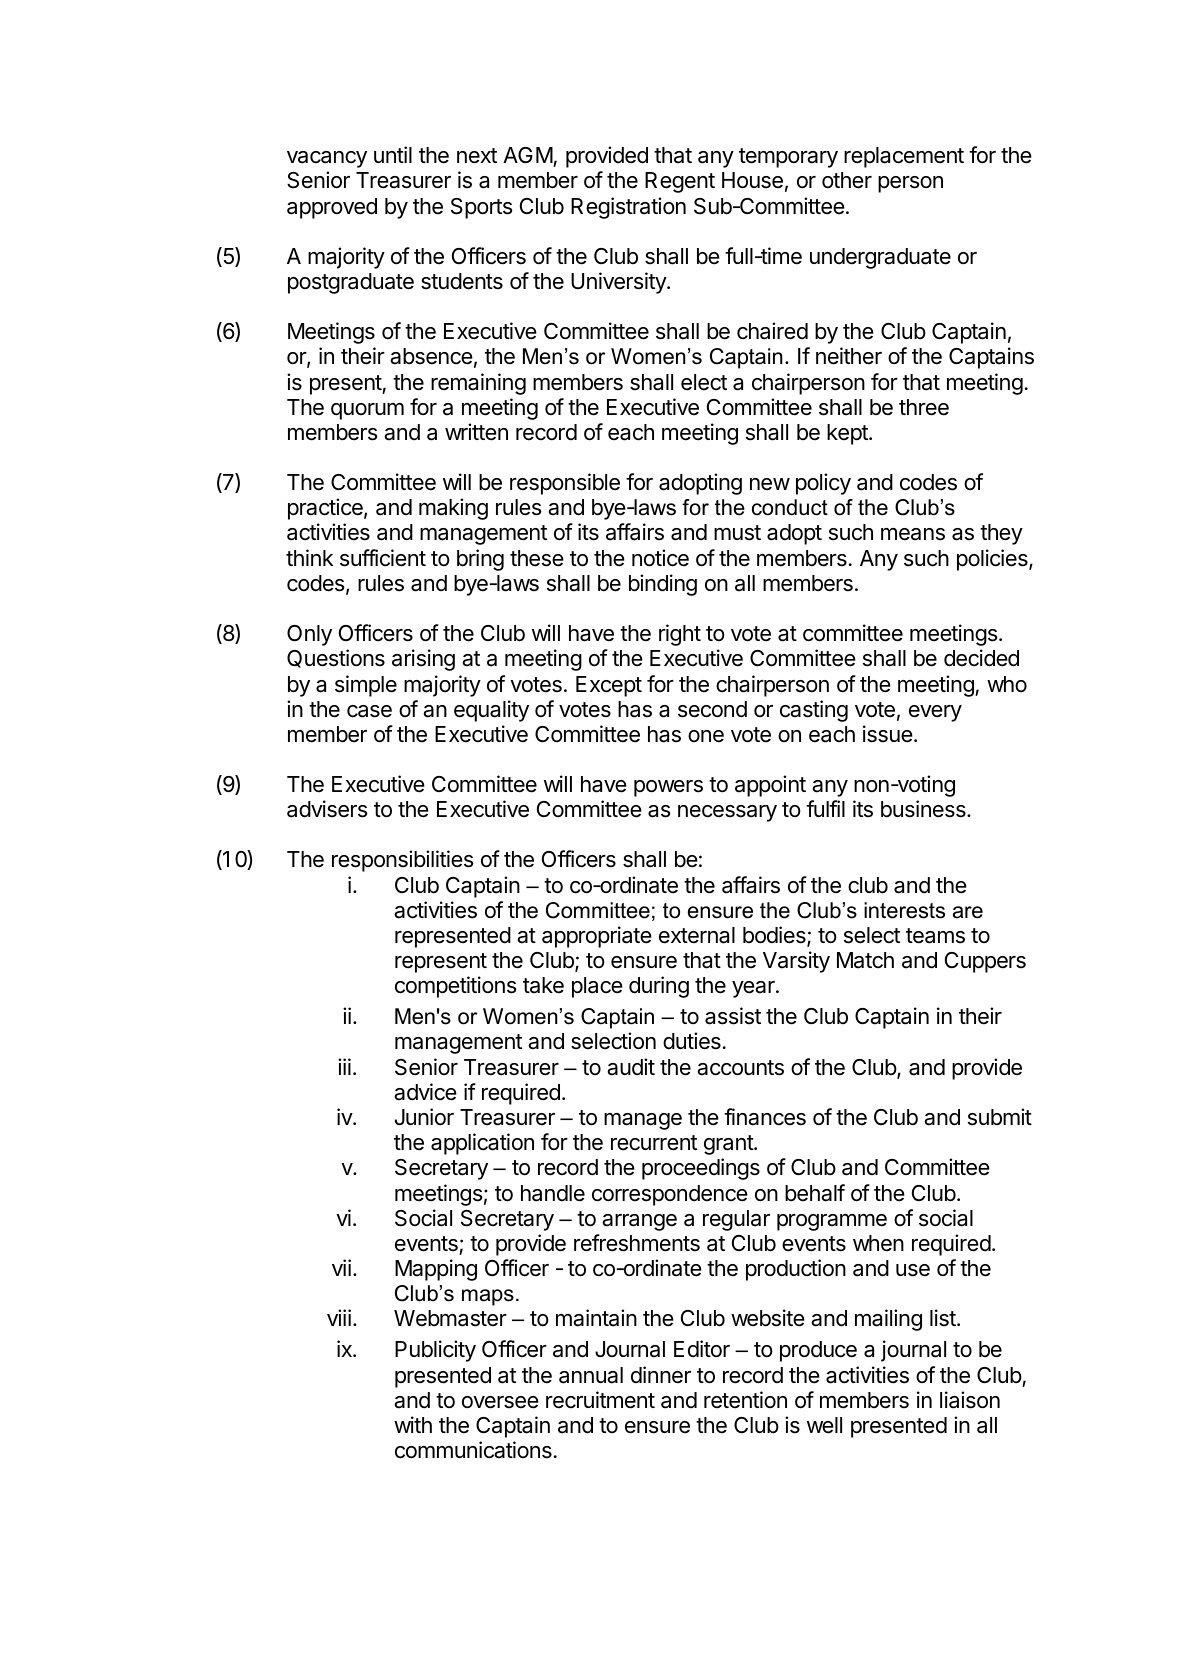  What do you see at coordinates (424, 1117) in the screenshot?
I see `Junior` at bounding box center [424, 1117].
